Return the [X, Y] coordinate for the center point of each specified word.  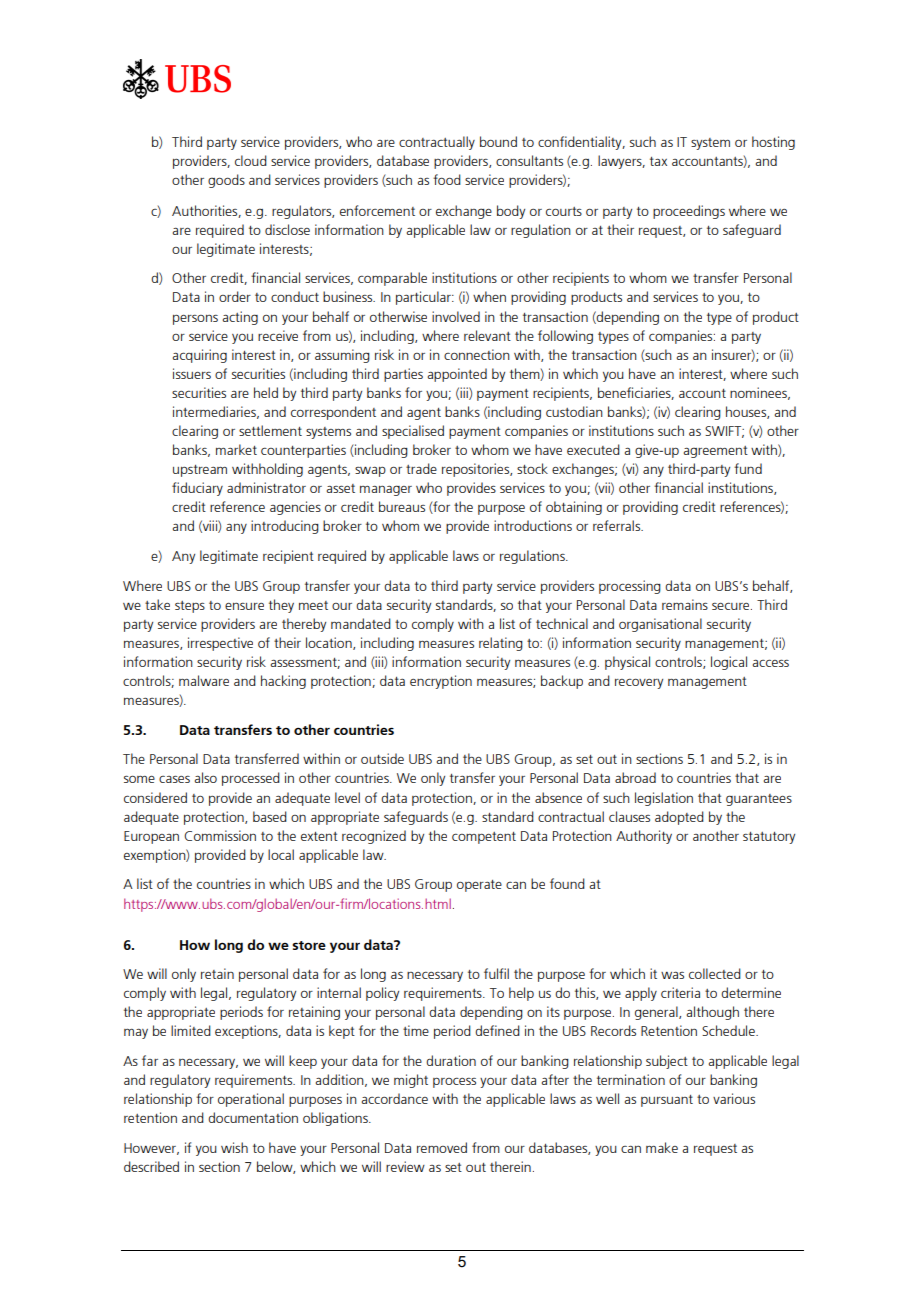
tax [658, 161]
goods [226, 181]
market [236, 449]
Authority [644, 837]
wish [234, 1147]
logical [729, 663]
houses [747, 412]
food [447, 179]
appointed [457, 375]
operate [479, 886]
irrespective [220, 644]
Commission [220, 835]
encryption [441, 682]
